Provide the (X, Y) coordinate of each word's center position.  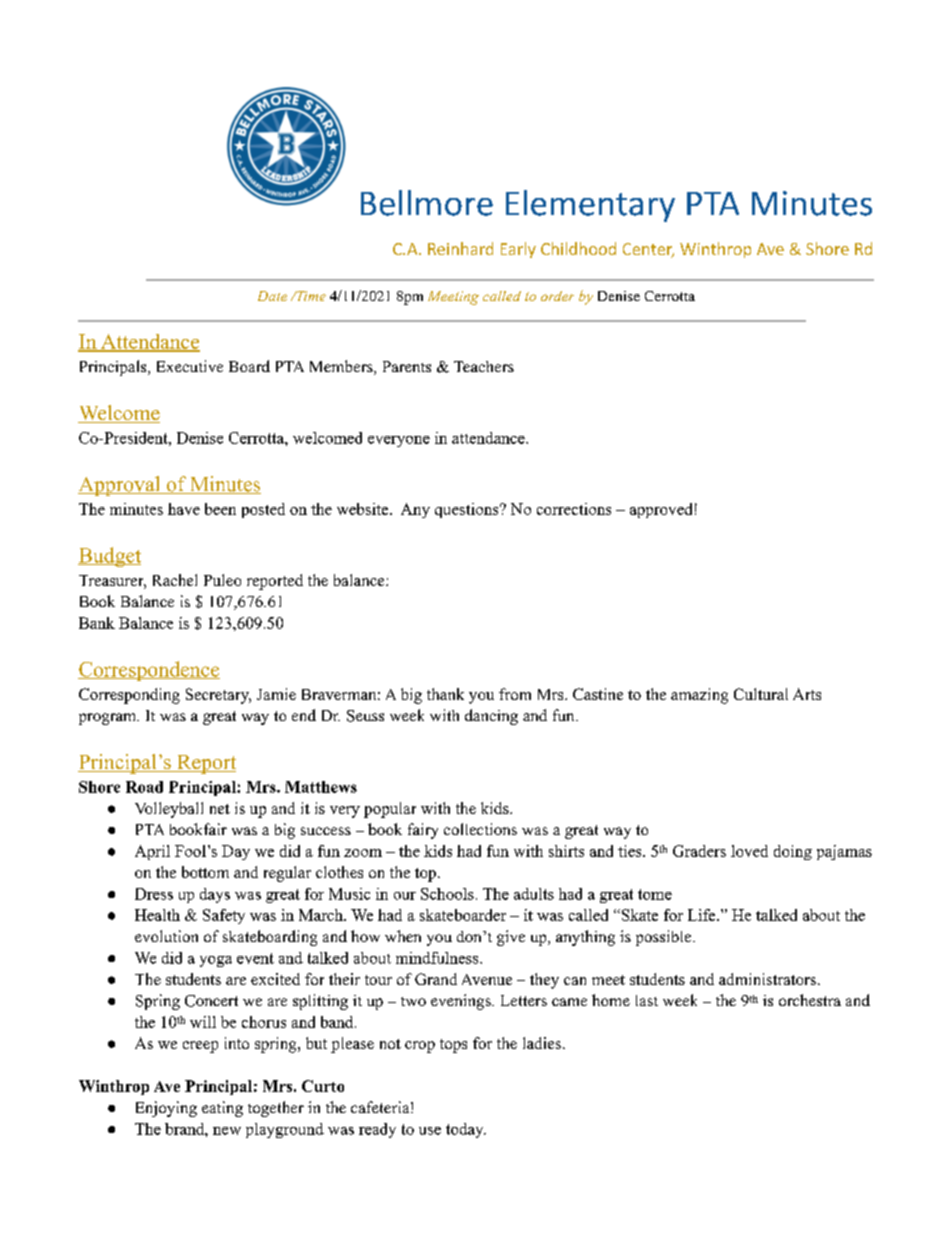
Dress (154, 894)
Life (703, 915)
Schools (447, 894)
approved (661, 510)
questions (468, 510)
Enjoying (166, 1109)
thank (445, 694)
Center (648, 250)
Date (272, 296)
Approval (120, 486)
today (466, 1130)
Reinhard (460, 248)
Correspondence (149, 671)
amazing (699, 696)
